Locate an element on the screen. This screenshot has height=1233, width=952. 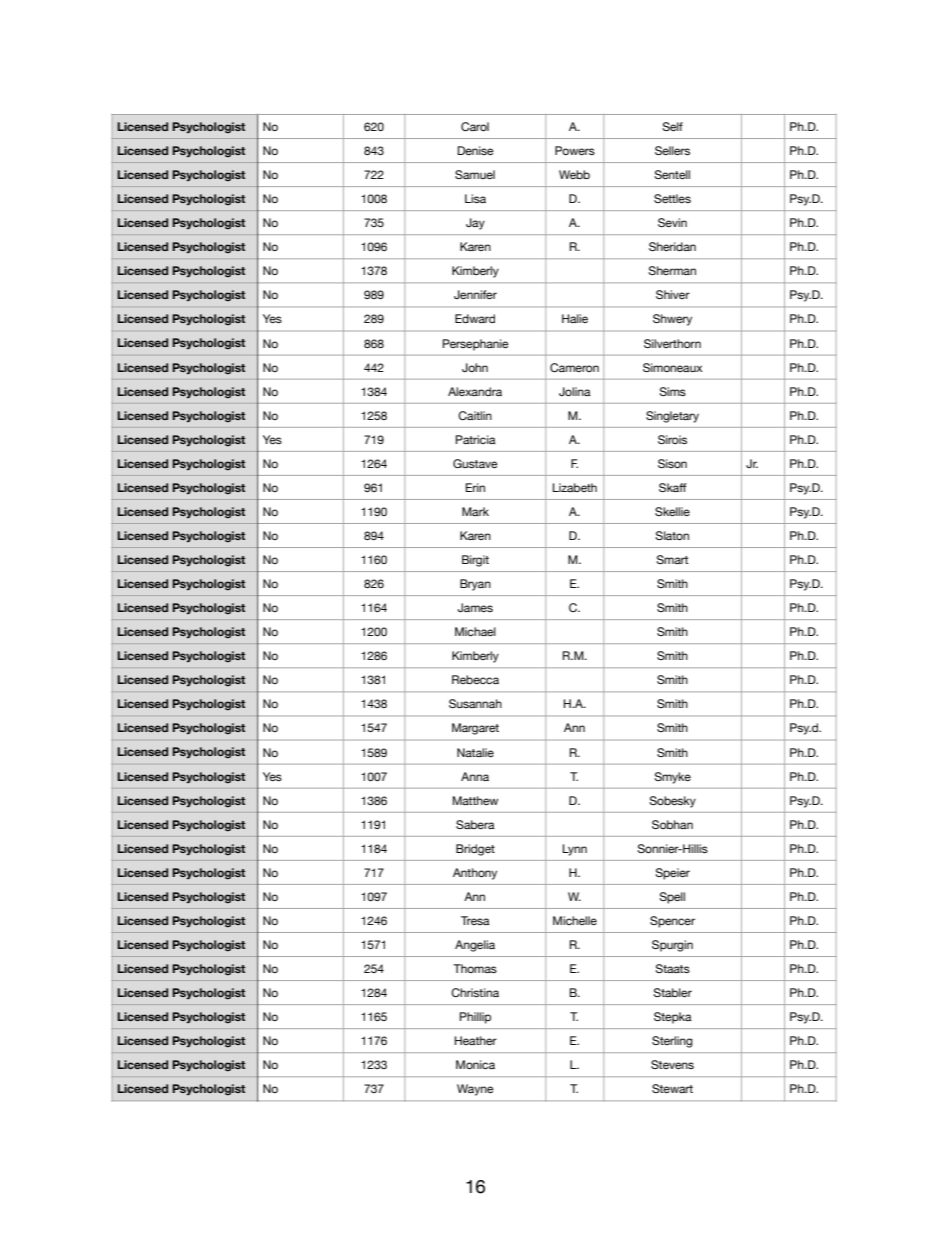
Bridget is located at coordinates (475, 850).
